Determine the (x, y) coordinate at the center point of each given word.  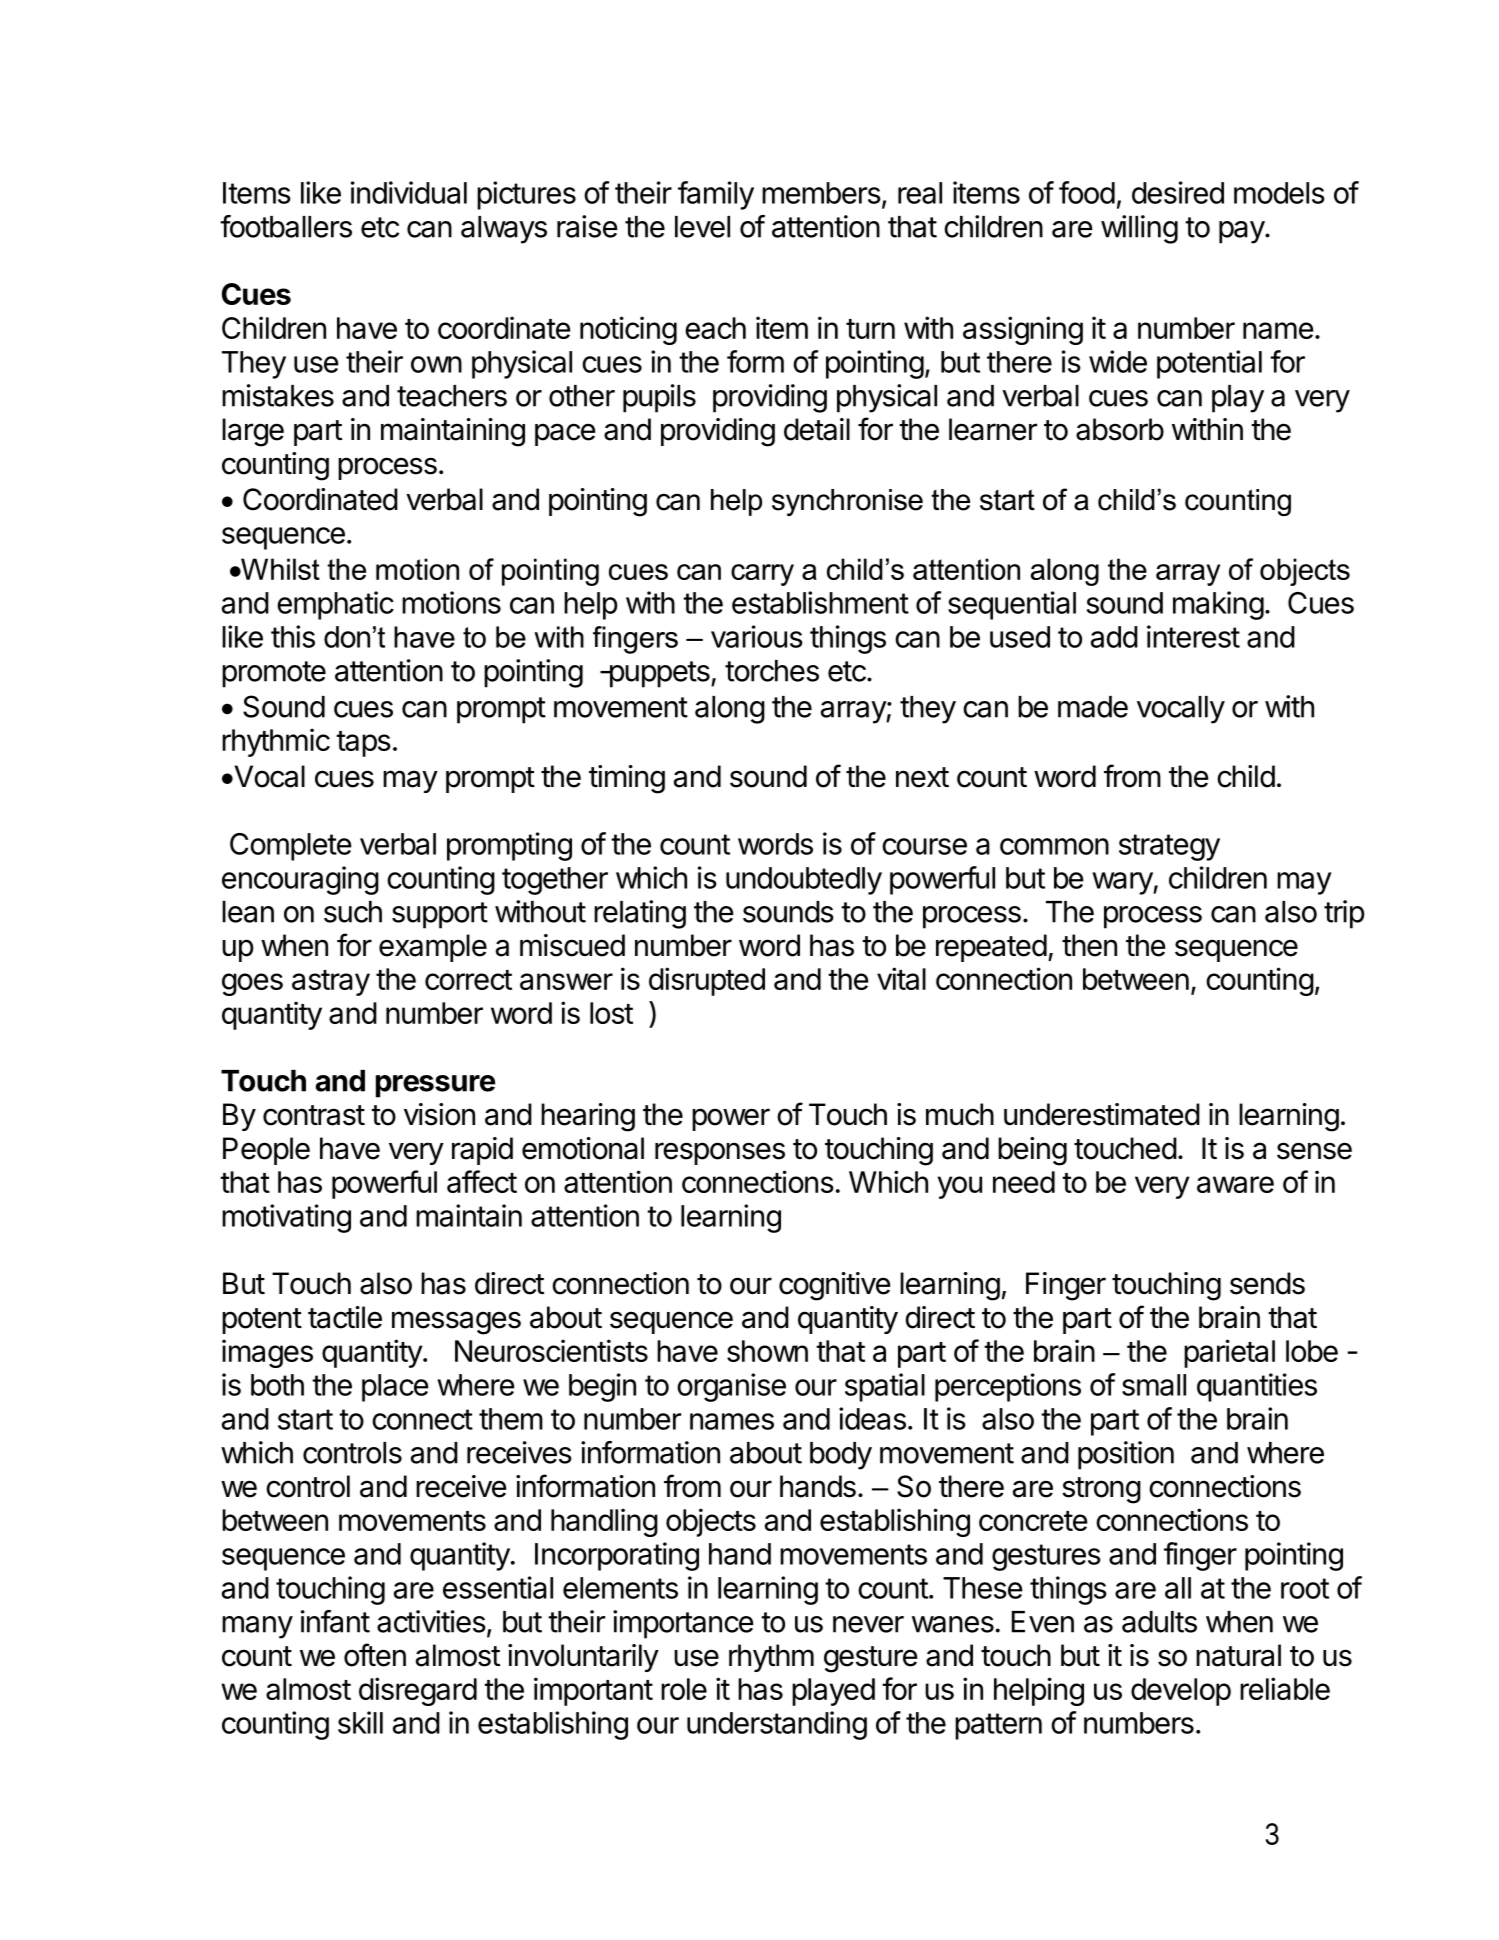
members (821, 193)
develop (1181, 1692)
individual (409, 192)
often (375, 1655)
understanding (777, 1725)
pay (1242, 232)
